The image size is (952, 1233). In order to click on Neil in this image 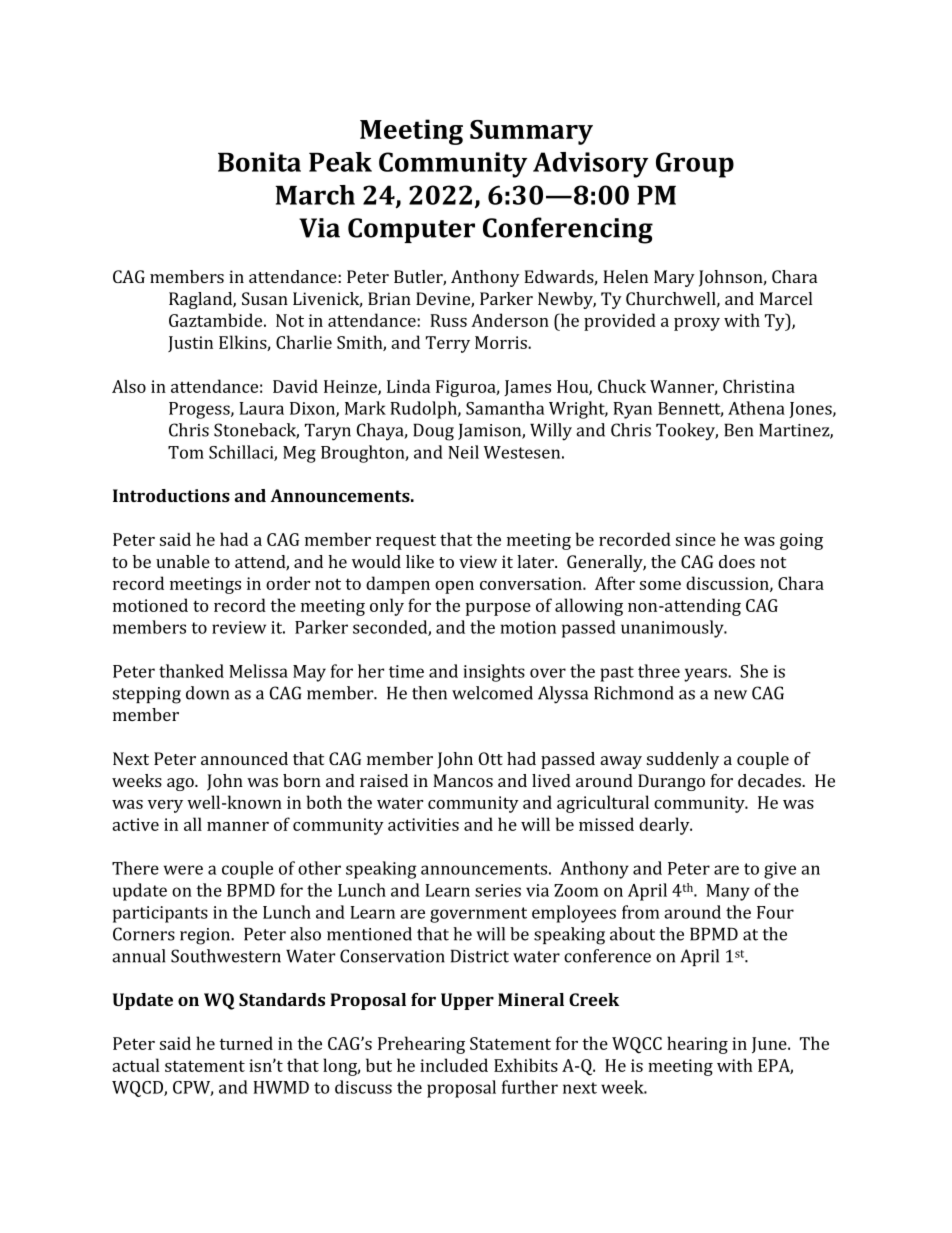, I will do `click(463, 452)`.
